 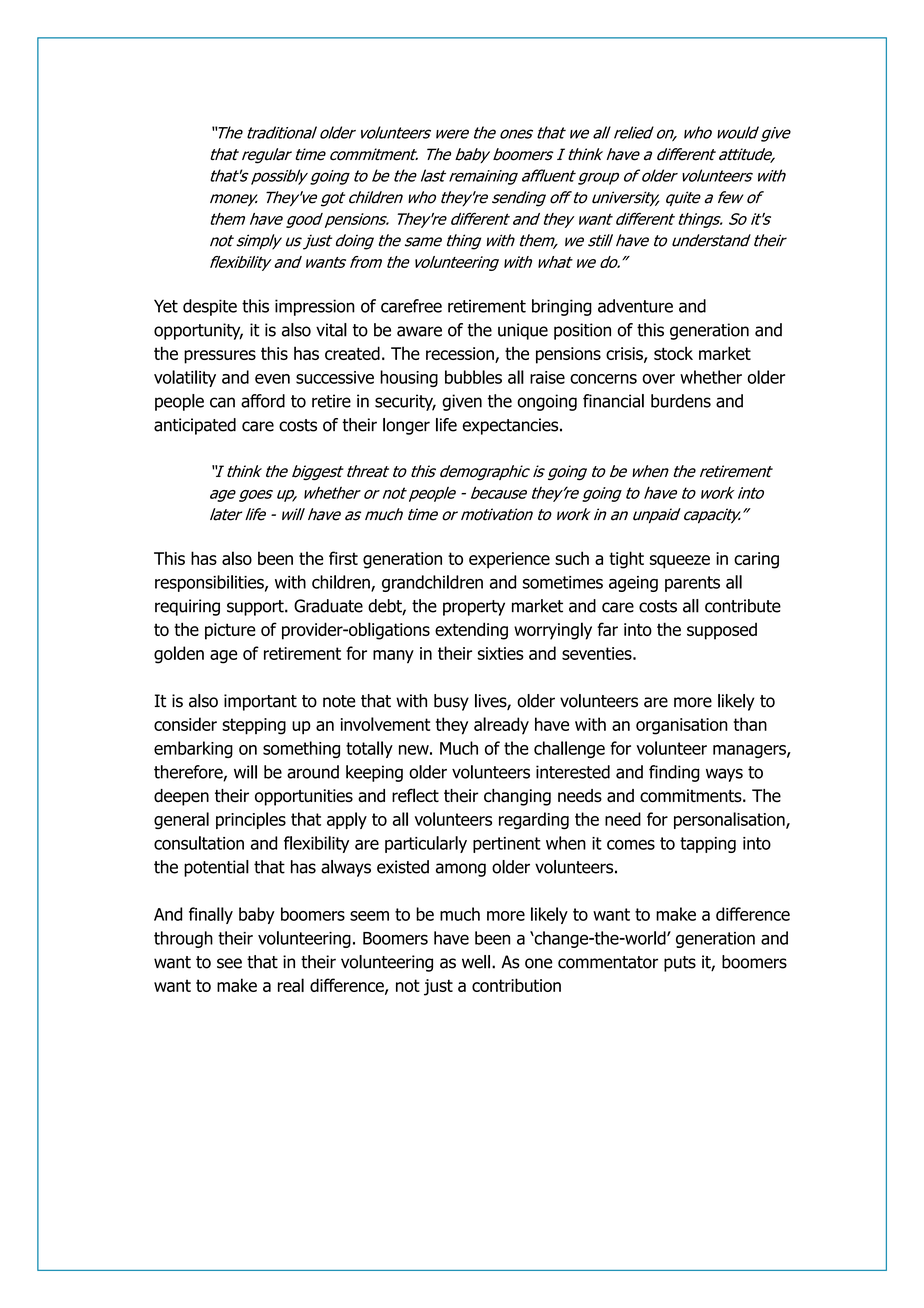 I want to click on picture, so click(x=230, y=631).
